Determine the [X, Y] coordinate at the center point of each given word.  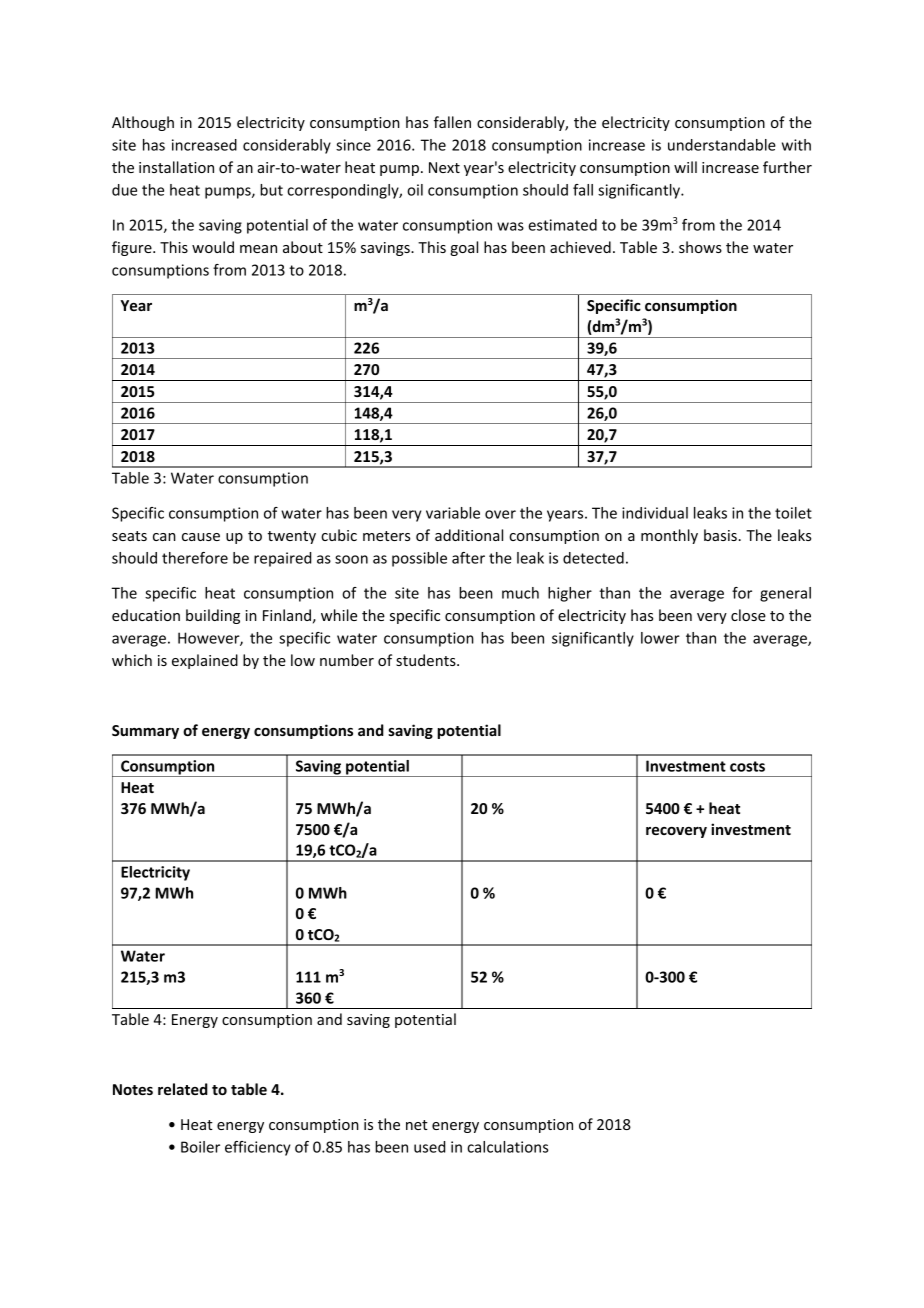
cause [201, 537]
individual [655, 513]
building [213, 616]
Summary [145, 732]
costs [747, 766]
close [748, 615]
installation [176, 167]
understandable [722, 145]
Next [444, 167]
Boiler [200, 1147]
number [347, 660]
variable [453, 513]
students [427, 660]
